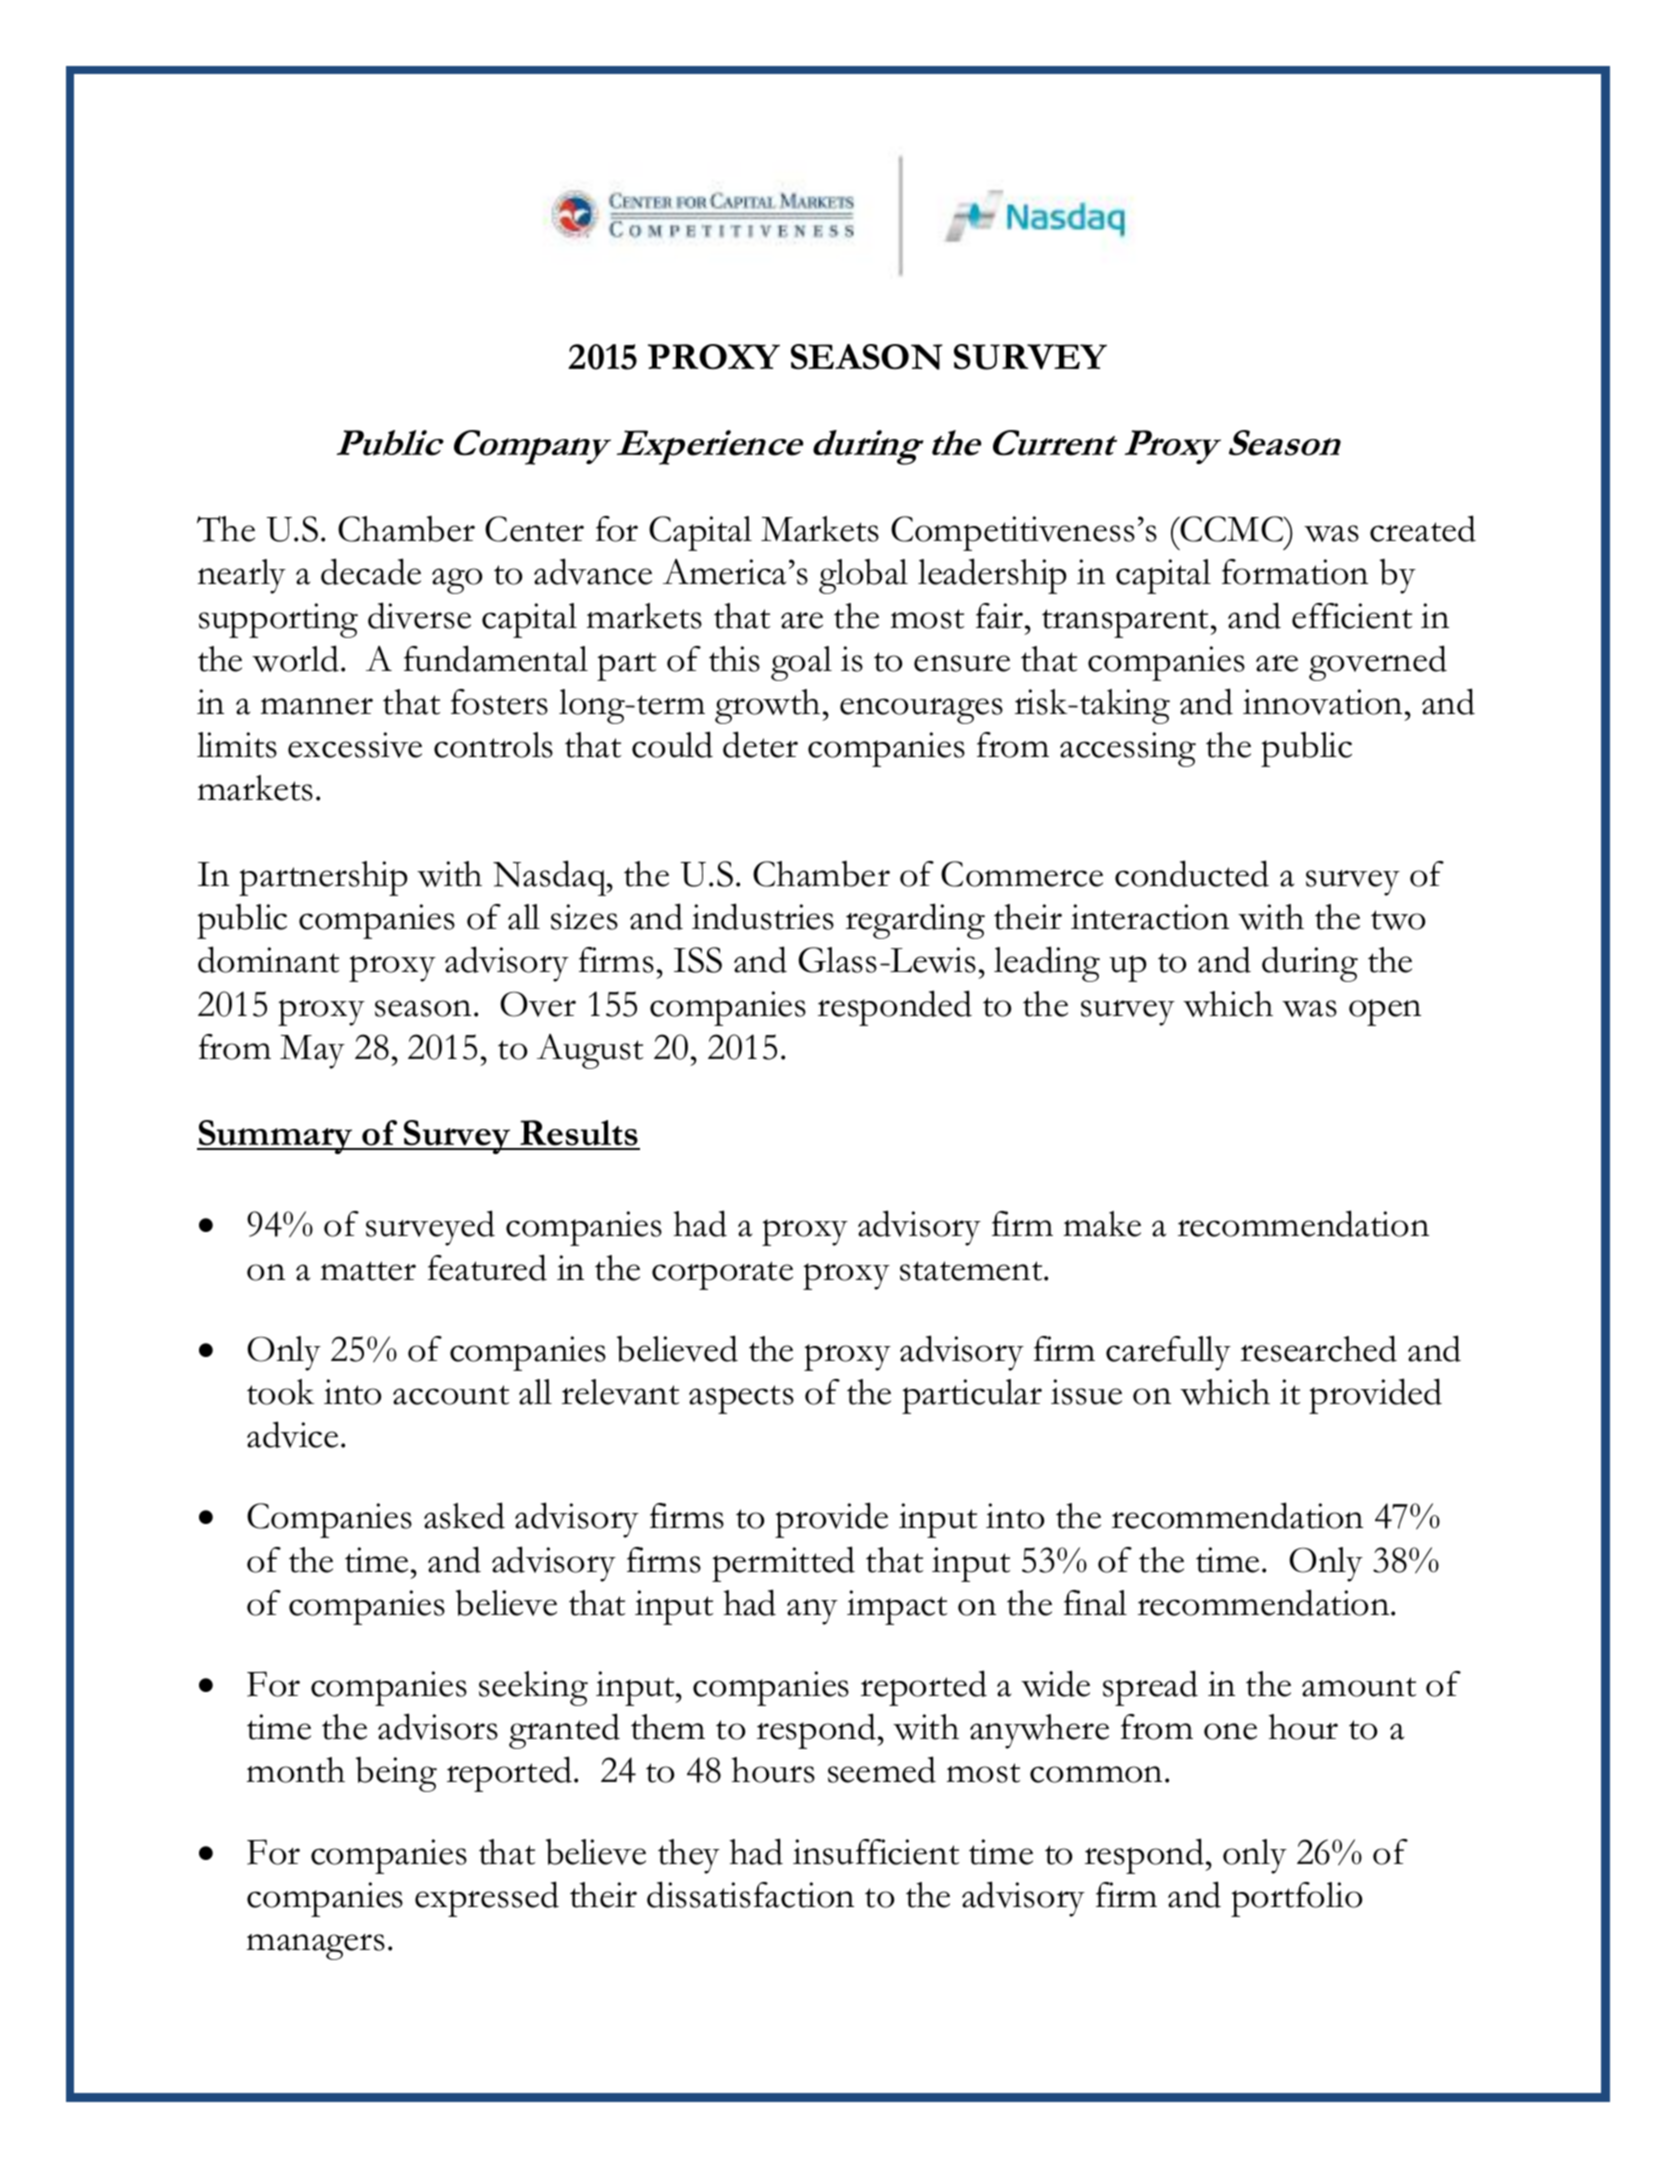 The width and height of the screenshot is (1675, 2167). What do you see at coordinates (863, 576) in the screenshot?
I see `global` at bounding box center [863, 576].
